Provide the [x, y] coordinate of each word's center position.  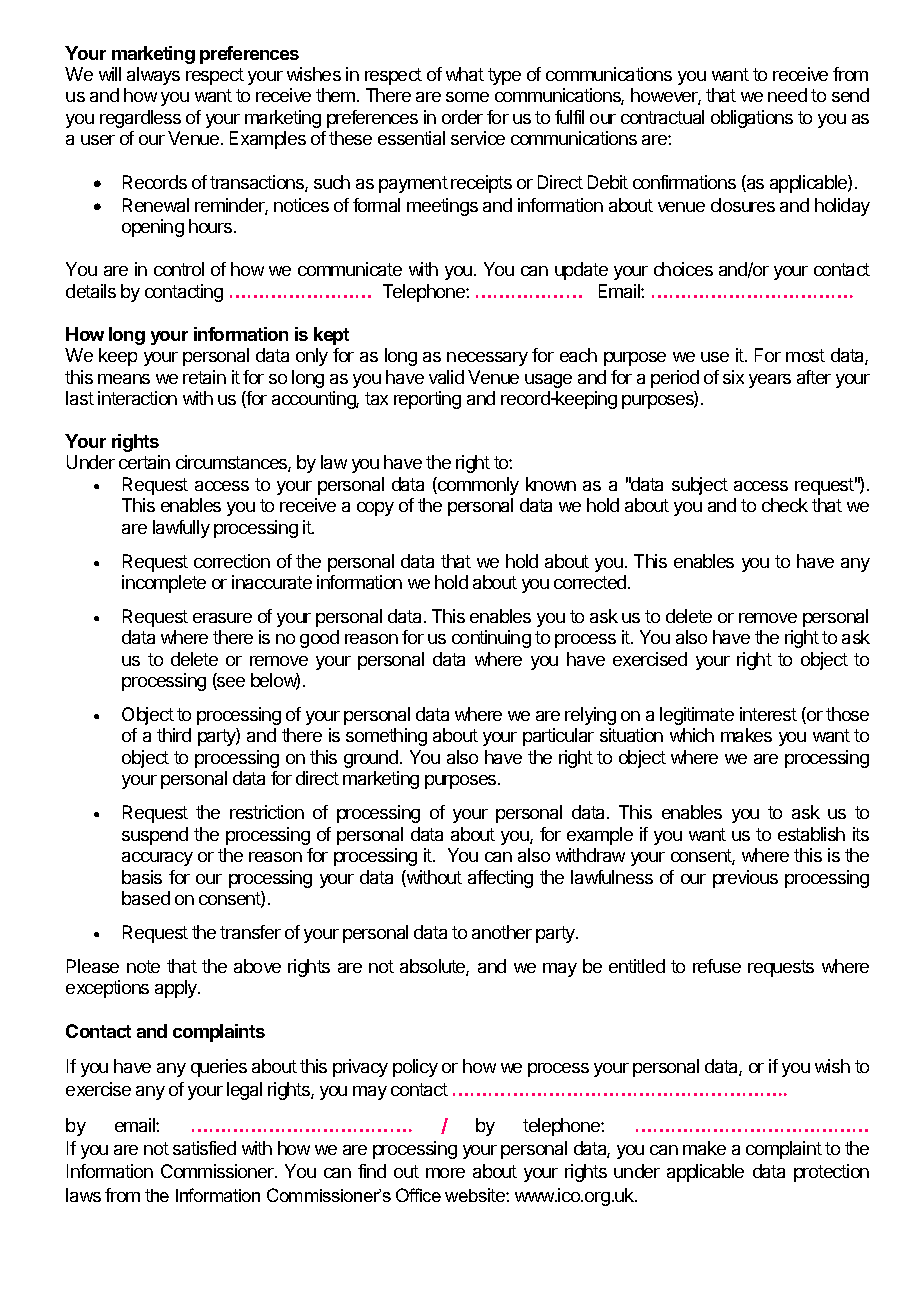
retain [204, 377]
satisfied [204, 1148]
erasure [222, 618]
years [770, 381]
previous [745, 879]
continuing [491, 639]
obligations [752, 119]
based [146, 898]
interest [768, 714]
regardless [140, 119]
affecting [500, 879]
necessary [487, 359]
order [462, 117]
